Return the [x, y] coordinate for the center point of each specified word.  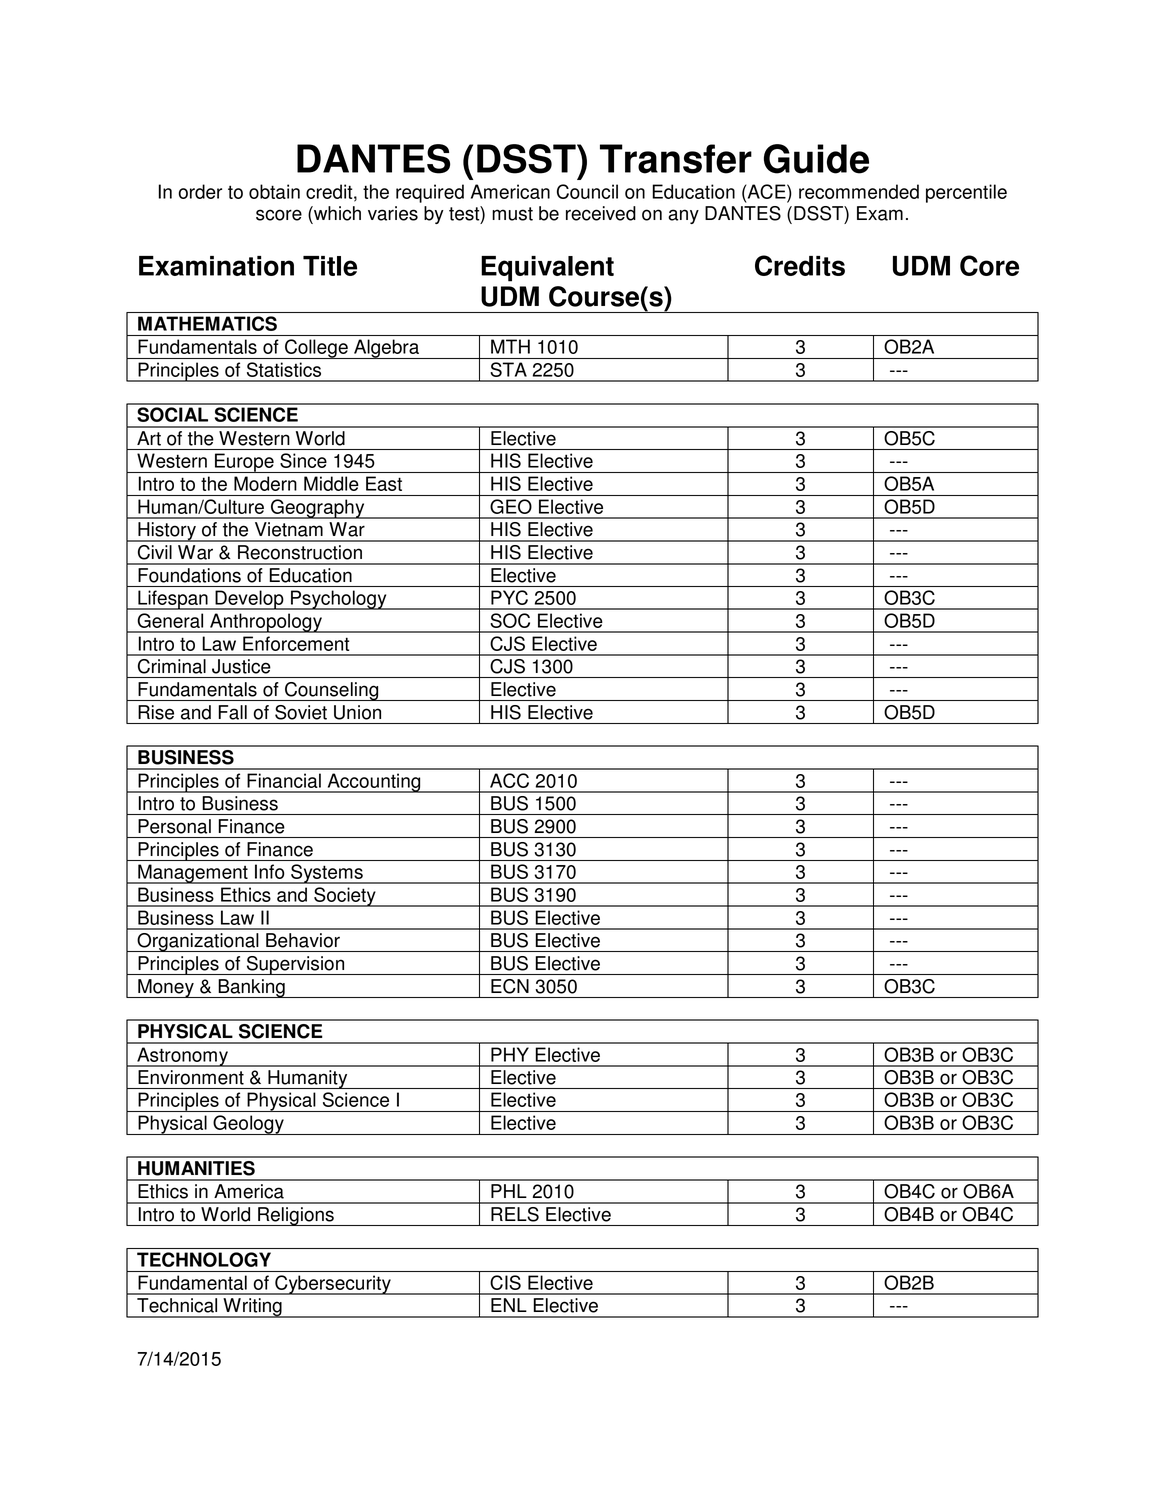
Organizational [198, 942]
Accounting [374, 783]
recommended [859, 191]
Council [587, 191]
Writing [252, 1308]
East [384, 483]
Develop [249, 600]
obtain [274, 191]
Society [345, 897]
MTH [510, 346]
